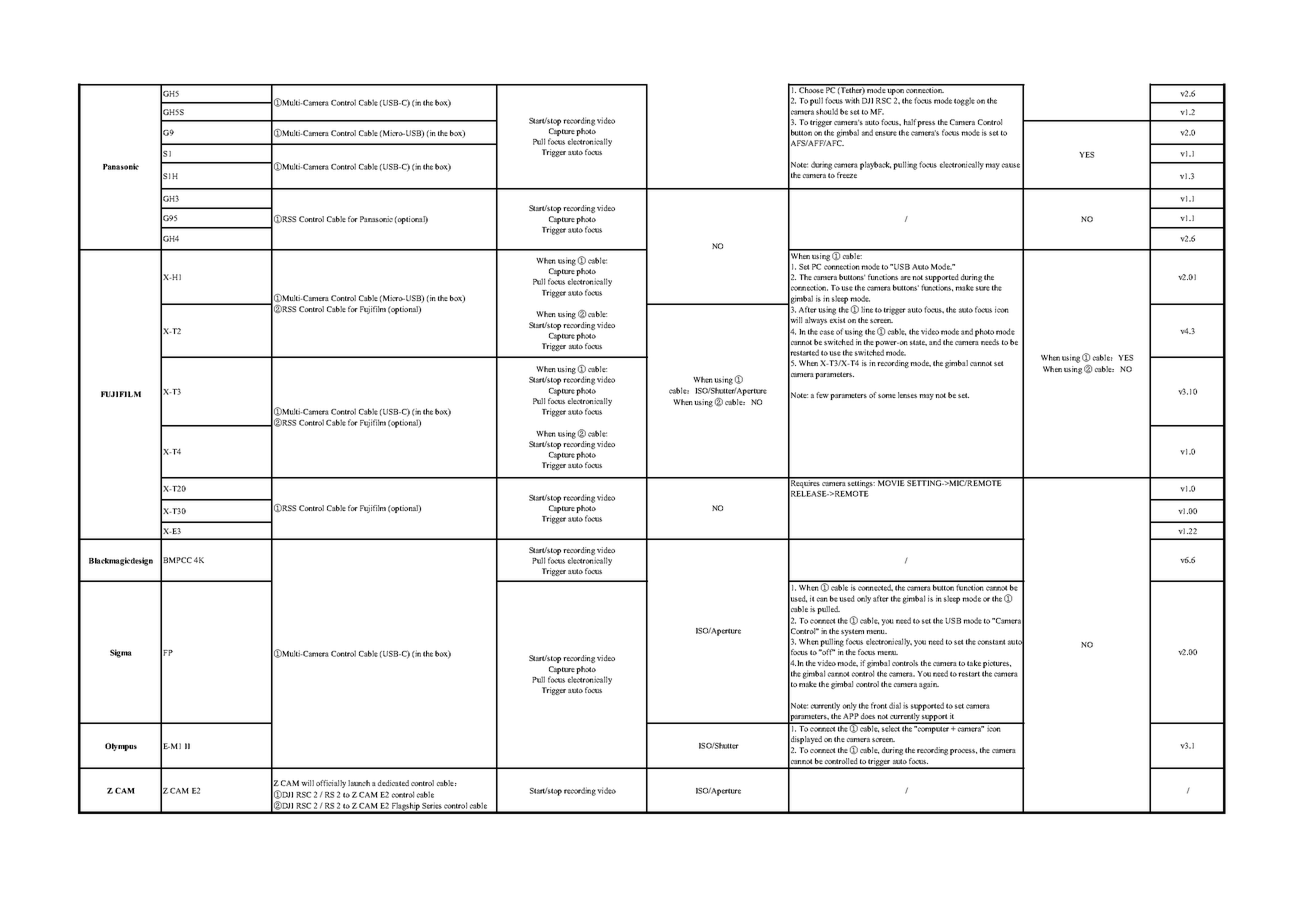 The width and height of the page is (1308, 924). Describe the element at coordinates (121, 747) in the page. I see `Olympus` at that location.
